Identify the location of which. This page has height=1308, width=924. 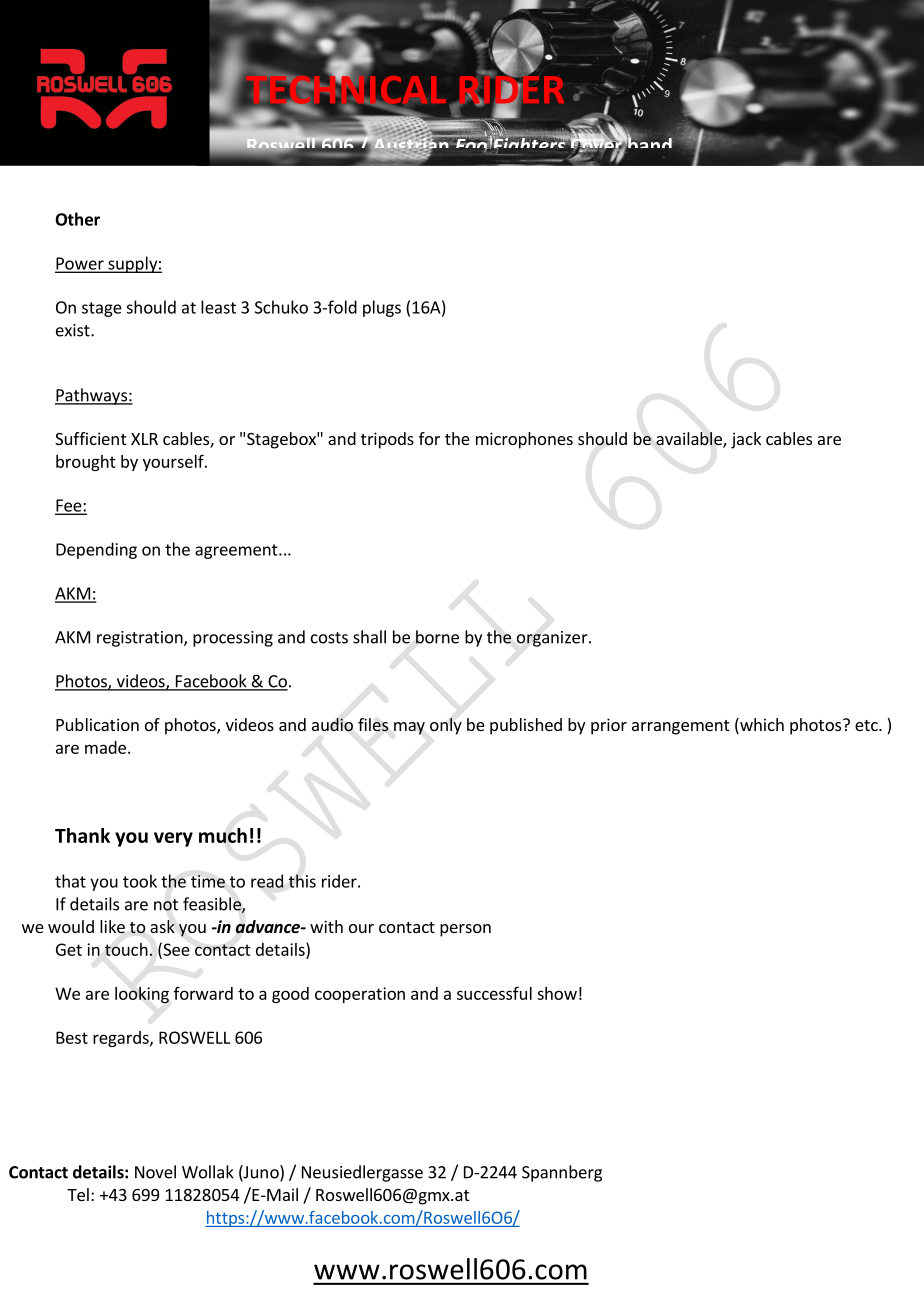
(761, 726).
